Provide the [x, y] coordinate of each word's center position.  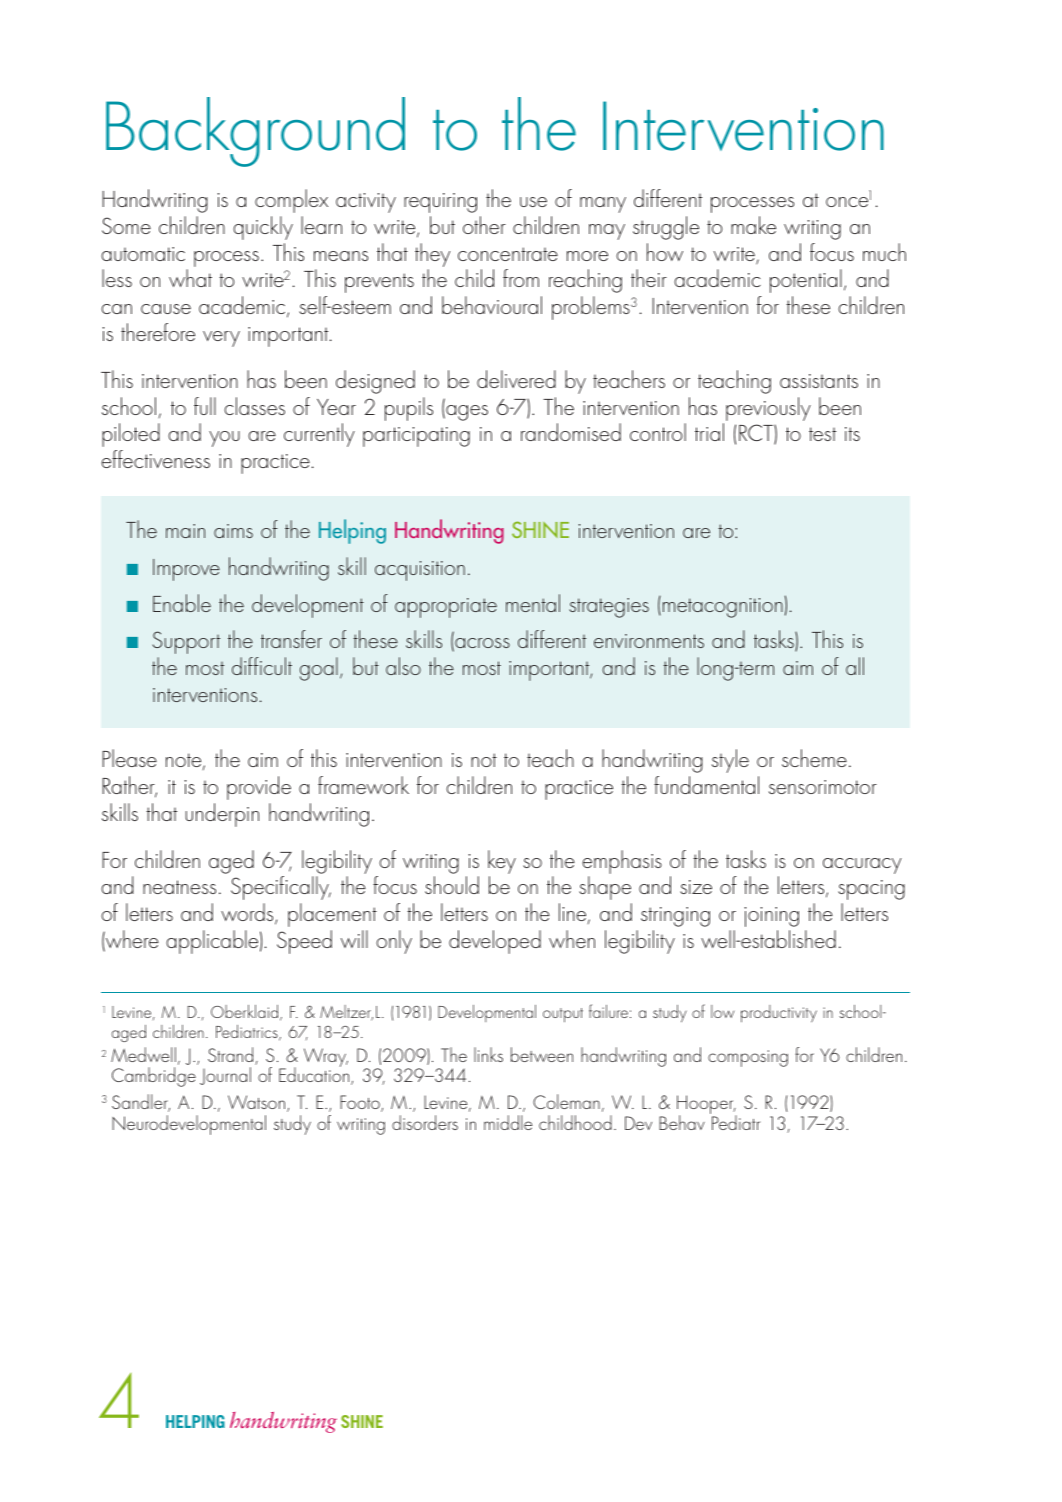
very [221, 339]
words [248, 914]
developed [495, 942]
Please [129, 758]
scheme [814, 758]
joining [771, 917]
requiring [440, 203]
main [185, 531]
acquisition [420, 571]
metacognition [721, 607]
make [753, 225]
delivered [516, 379]
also [403, 666]
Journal [225, 1076]
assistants [819, 381]
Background [255, 132]
